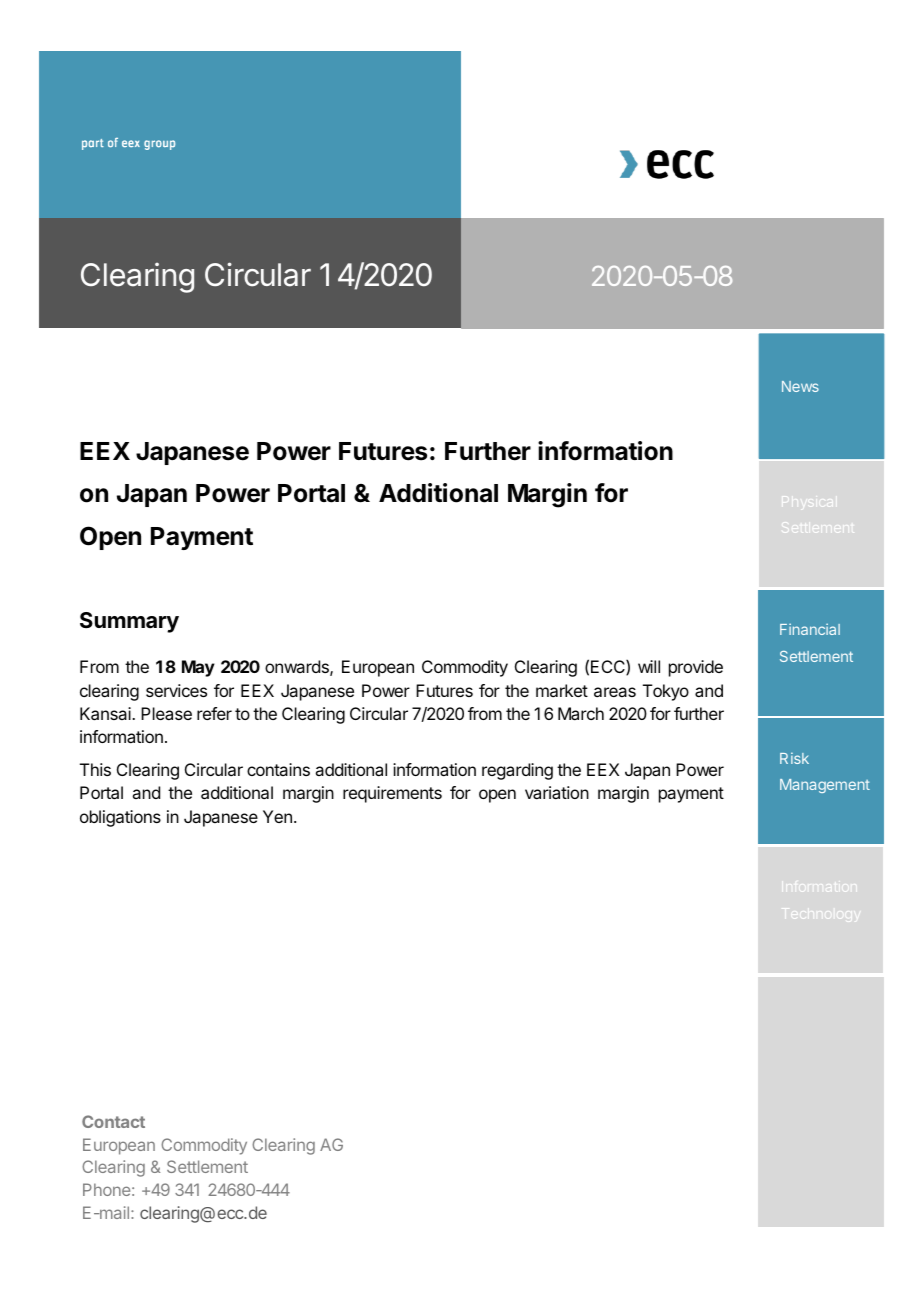  I want to click on Tokyo, so click(666, 692).
